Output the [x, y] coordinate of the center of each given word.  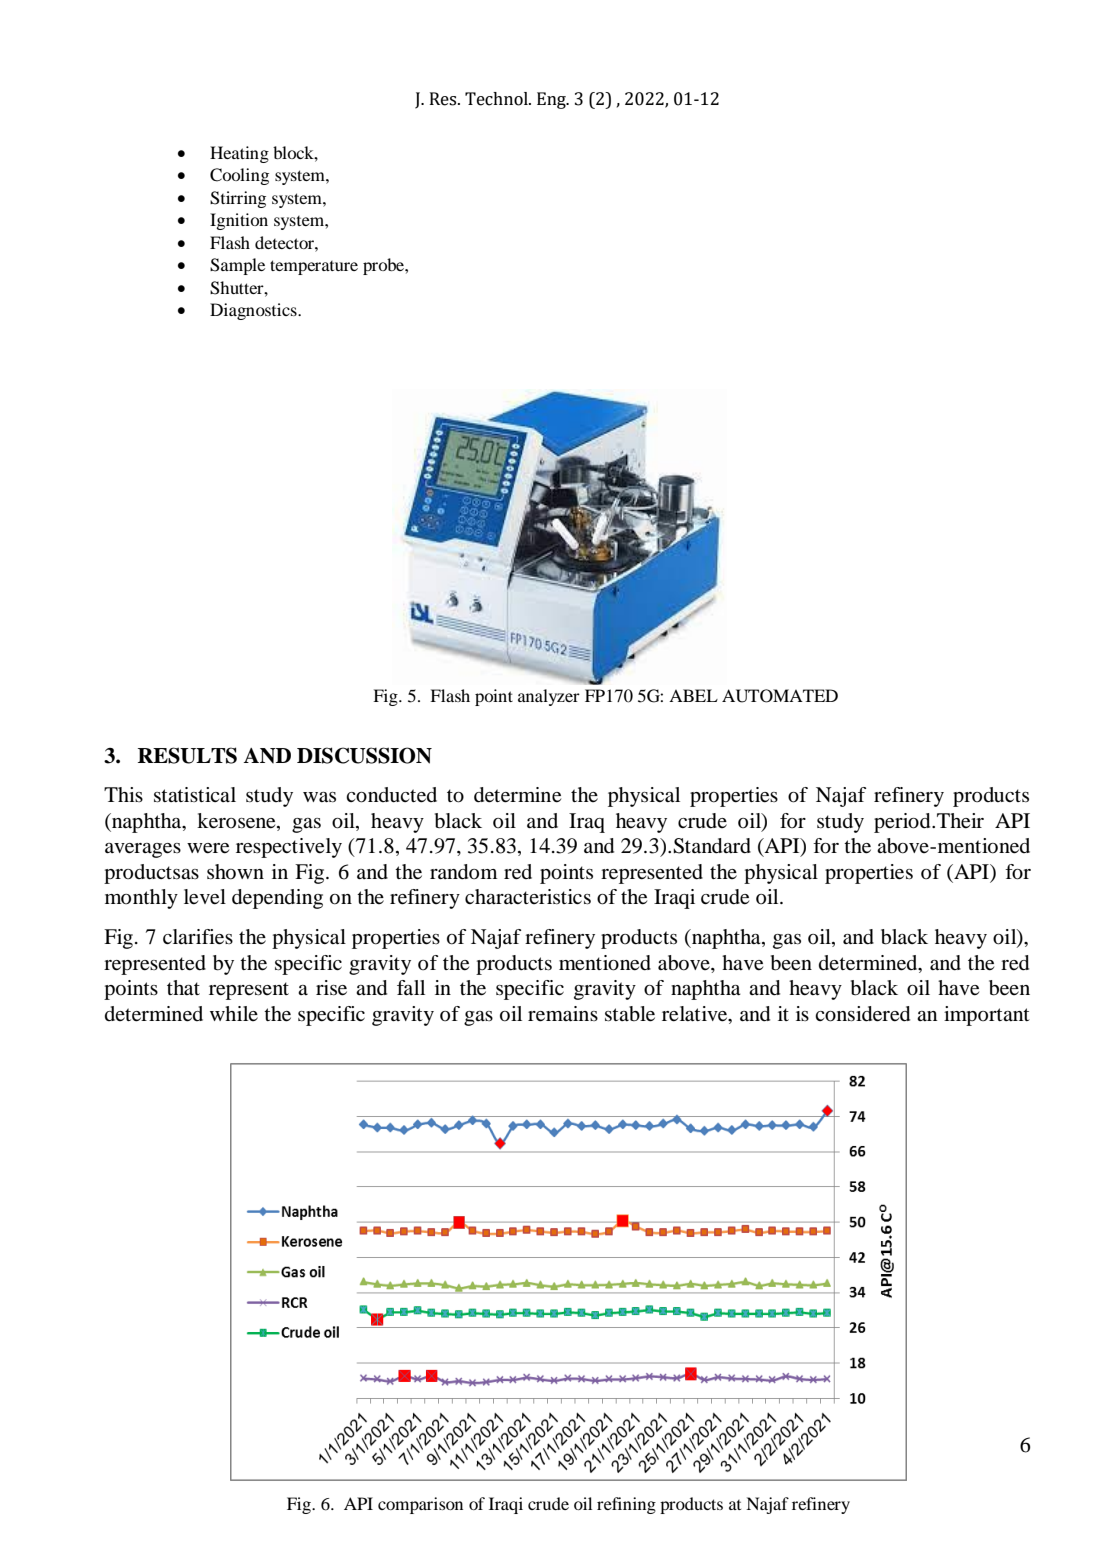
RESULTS [187, 755]
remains [563, 1014]
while [234, 1013]
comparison [420, 1505]
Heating [239, 154]
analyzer [549, 697]
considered [862, 1014]
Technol [497, 99]
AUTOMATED [780, 696]
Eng [552, 100]
